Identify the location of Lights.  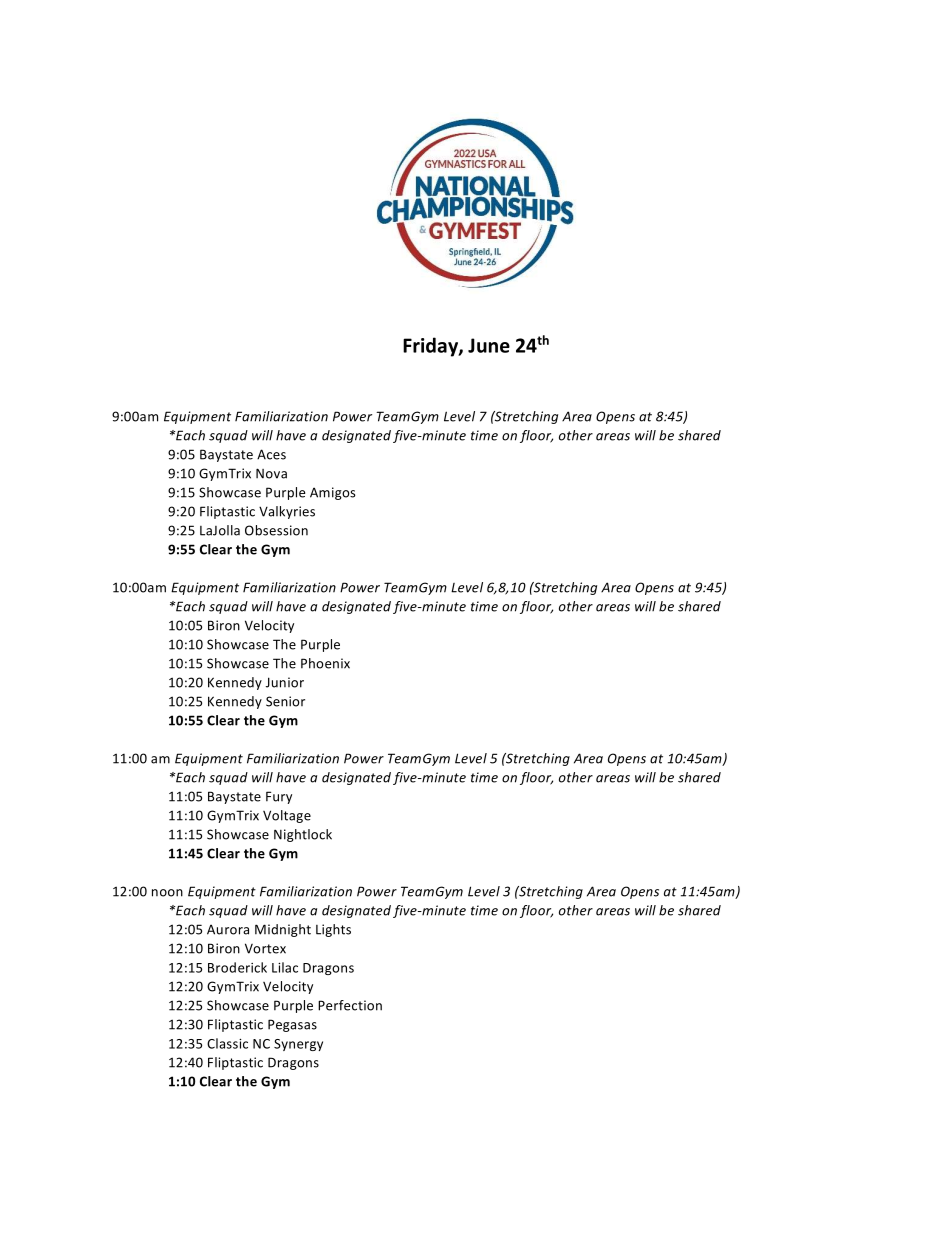
(333, 930).
